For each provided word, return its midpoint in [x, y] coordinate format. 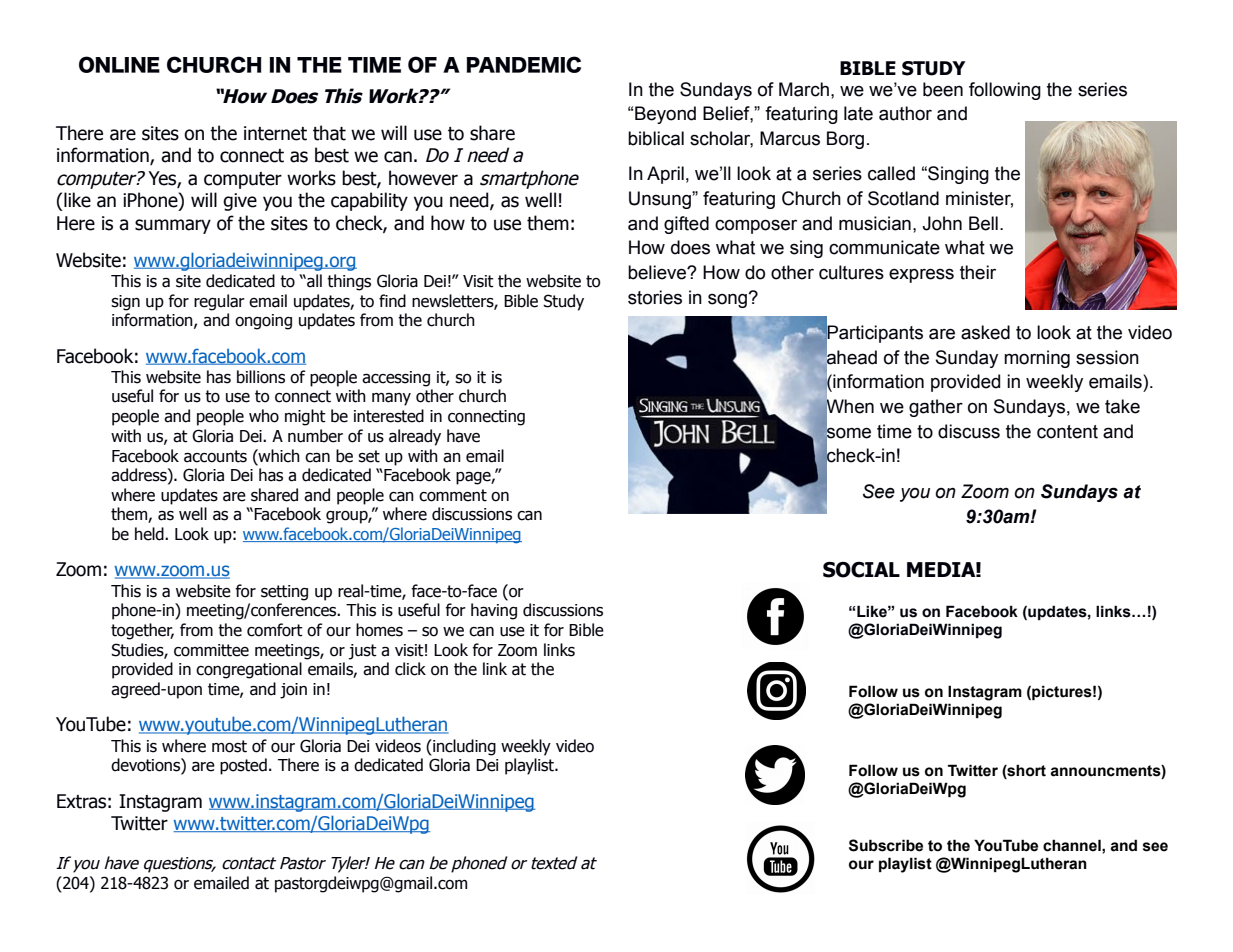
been [943, 89]
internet [275, 133]
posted [243, 766]
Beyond [665, 115]
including [463, 747]
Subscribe [886, 845]
